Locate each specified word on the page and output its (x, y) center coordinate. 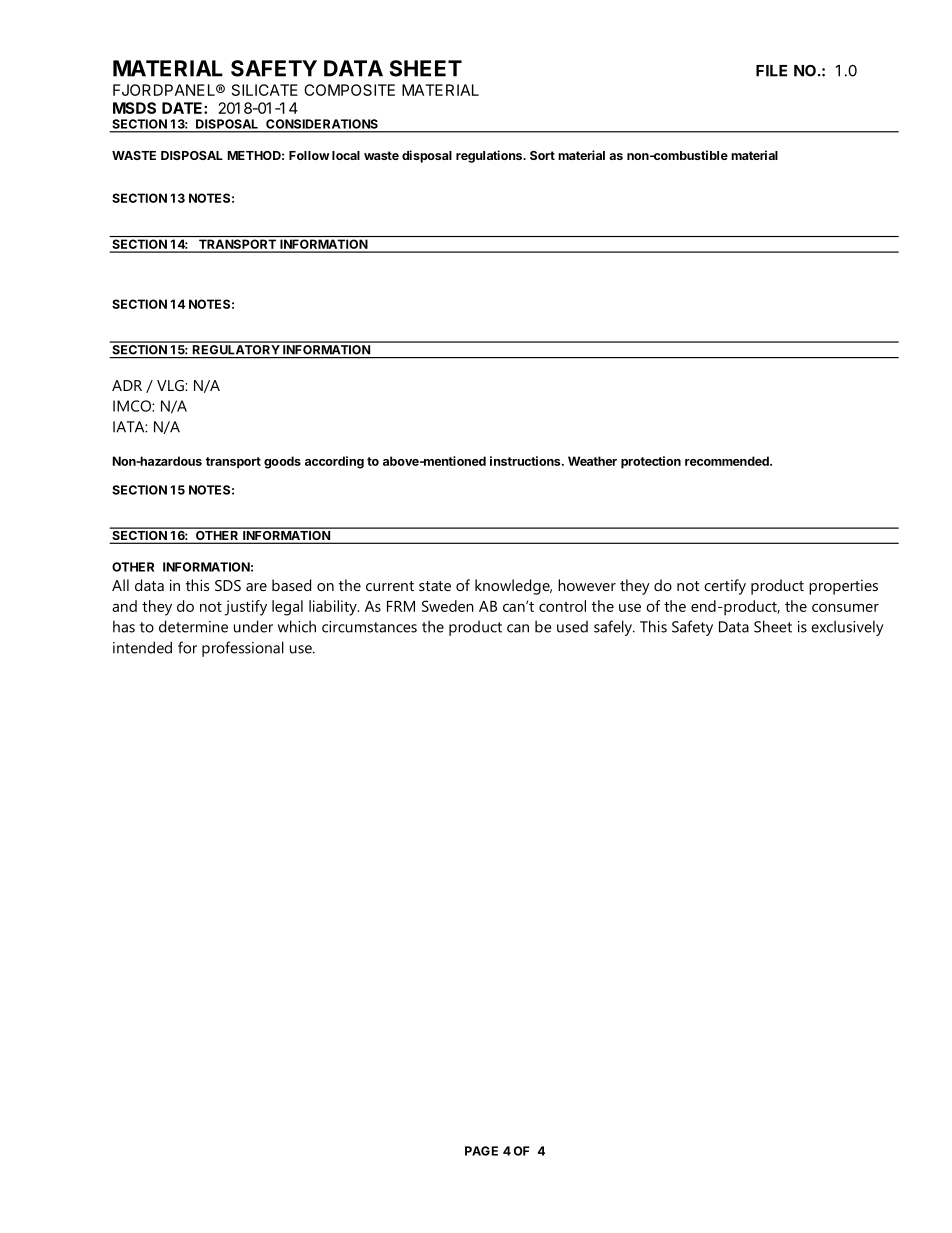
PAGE (481, 1151)
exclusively (847, 628)
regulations (490, 156)
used (572, 627)
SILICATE (265, 90)
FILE (771, 71)
